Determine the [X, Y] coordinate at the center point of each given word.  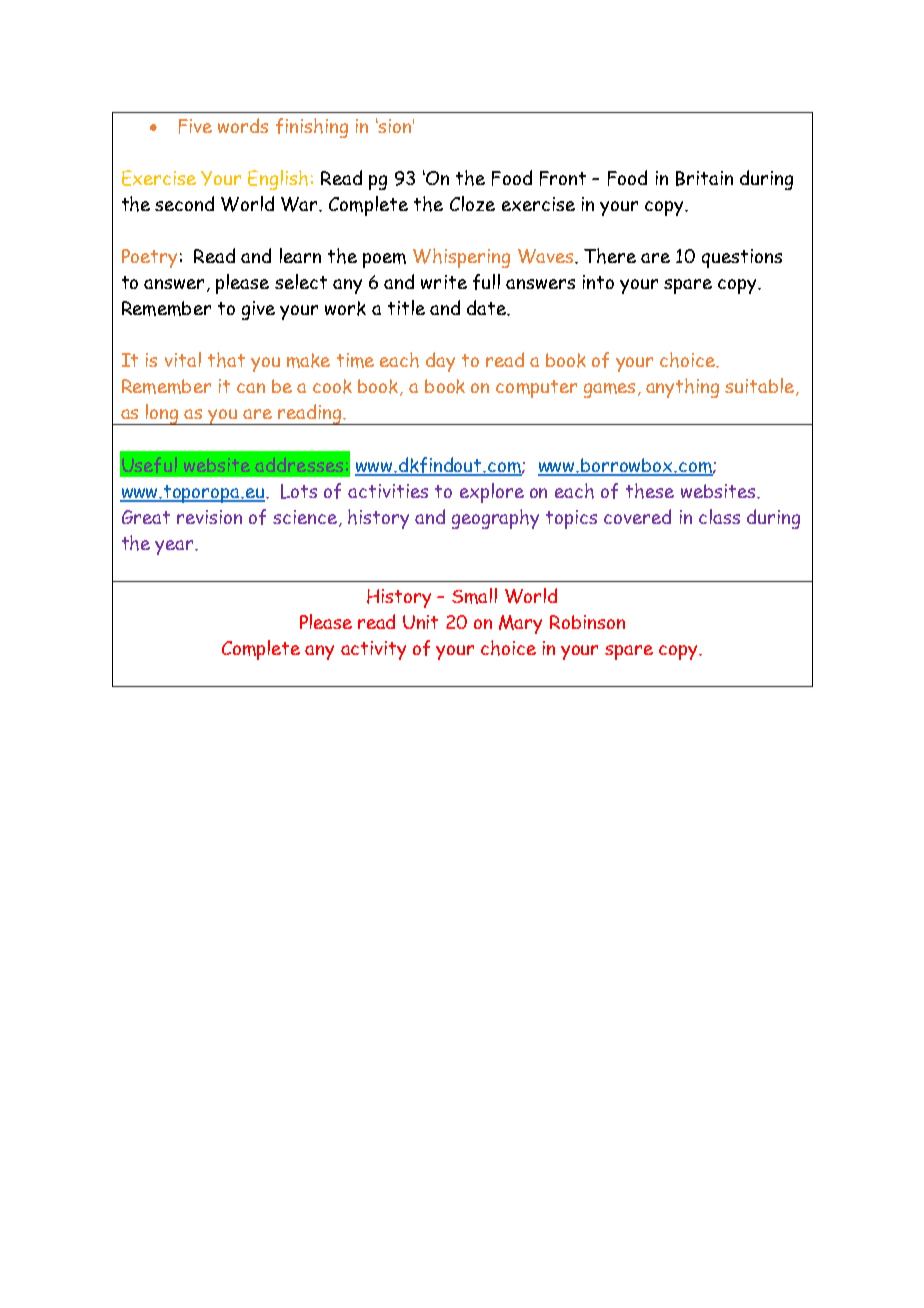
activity [373, 650]
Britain [704, 178]
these [650, 491]
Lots [299, 491]
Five [195, 126]
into [598, 282]
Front [563, 178]
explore [492, 493]
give [258, 310]
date [487, 307]
